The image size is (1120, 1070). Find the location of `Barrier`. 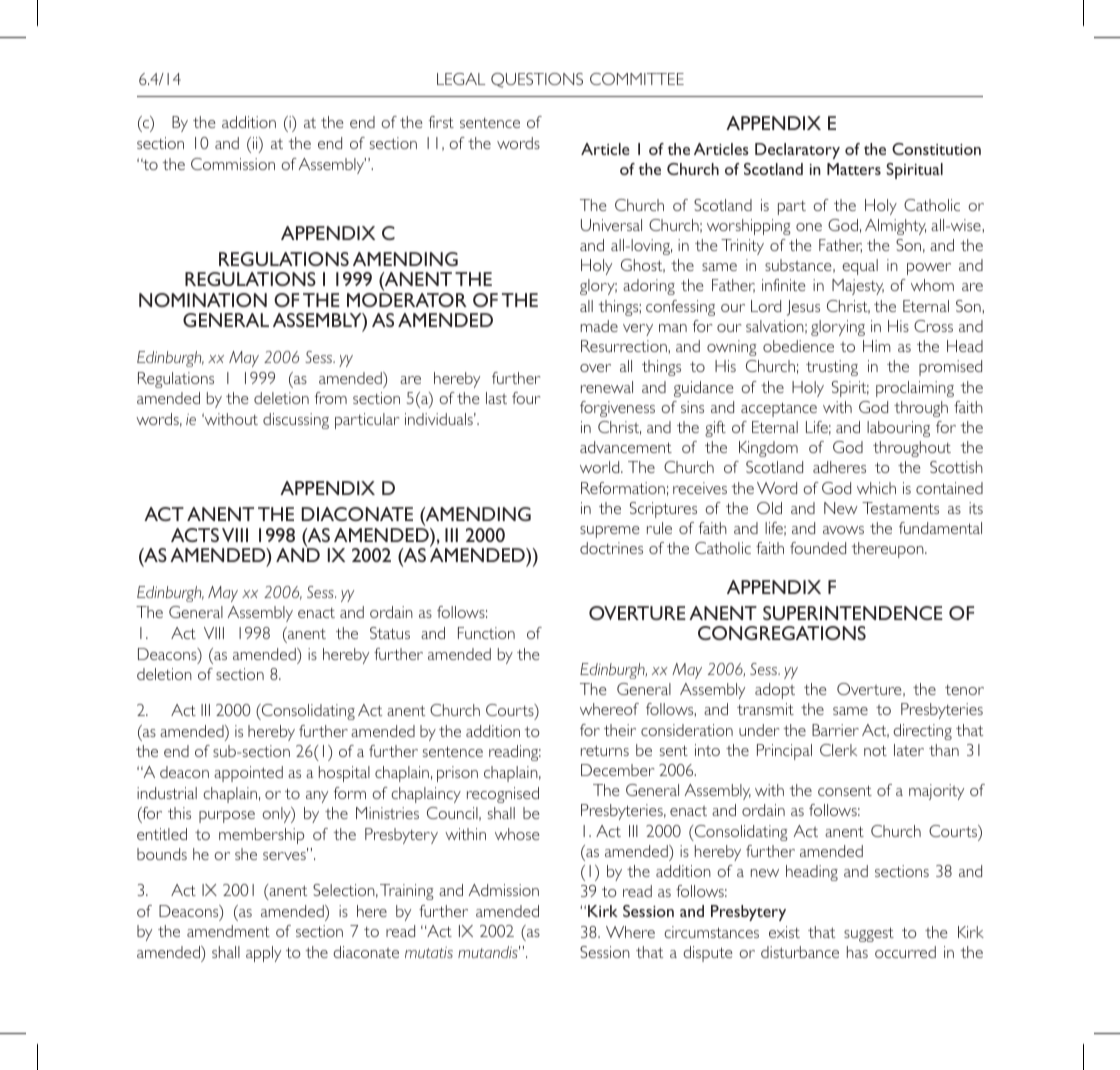

Barrier is located at coordinates (835, 730).
